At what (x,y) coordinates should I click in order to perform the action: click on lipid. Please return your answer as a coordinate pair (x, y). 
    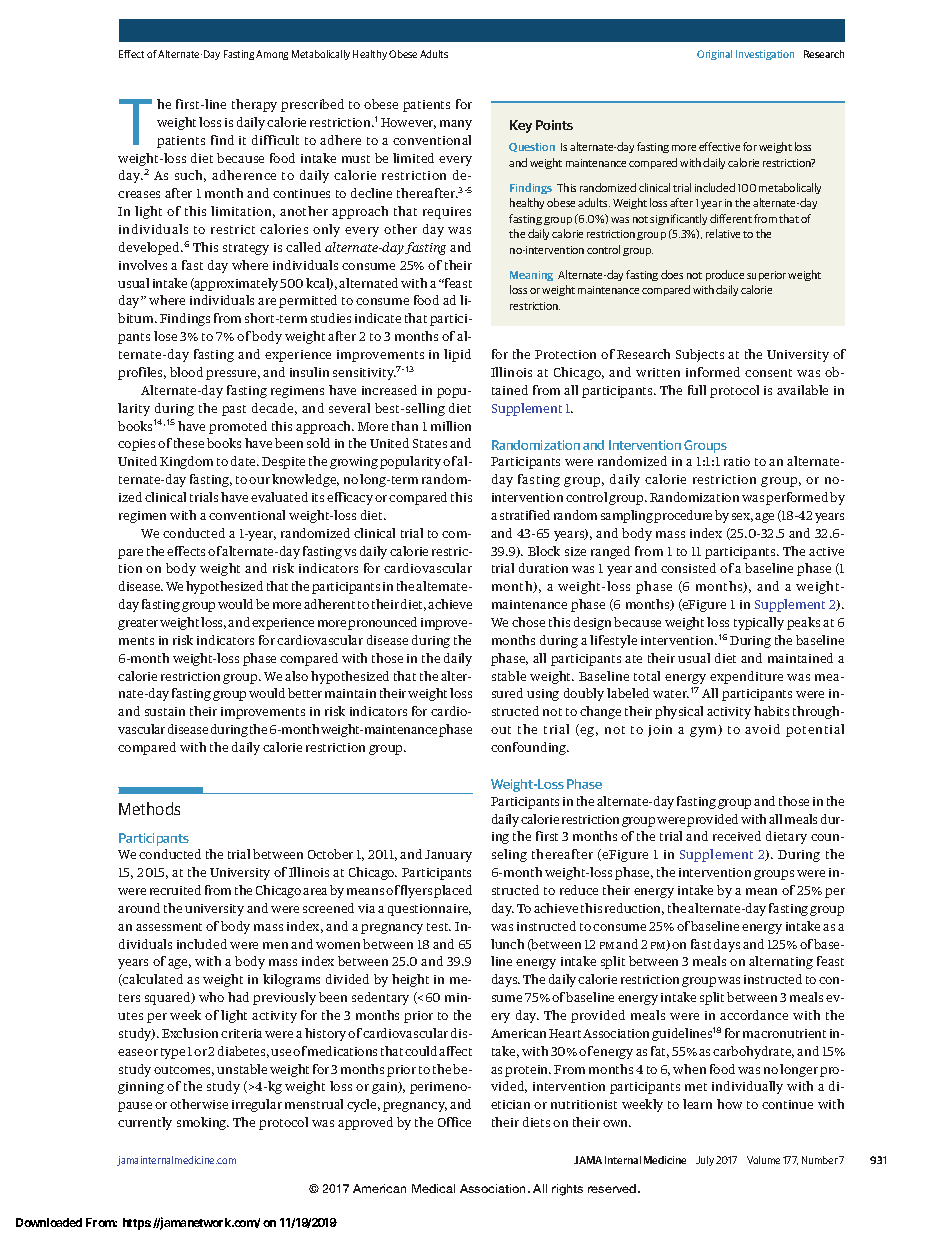
    Looking at the image, I should click on (457, 355).
